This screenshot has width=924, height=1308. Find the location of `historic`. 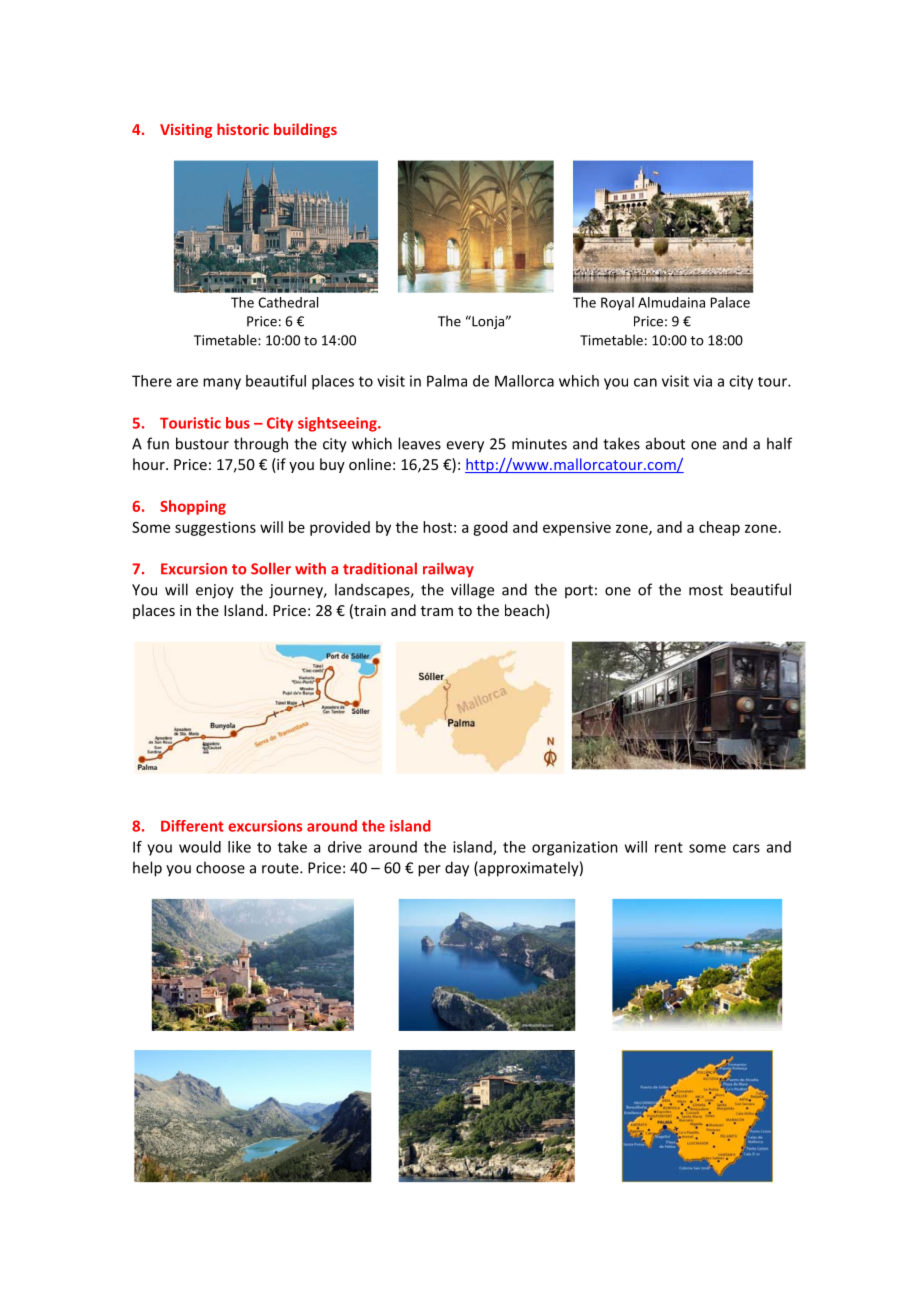

historic is located at coordinates (243, 129).
